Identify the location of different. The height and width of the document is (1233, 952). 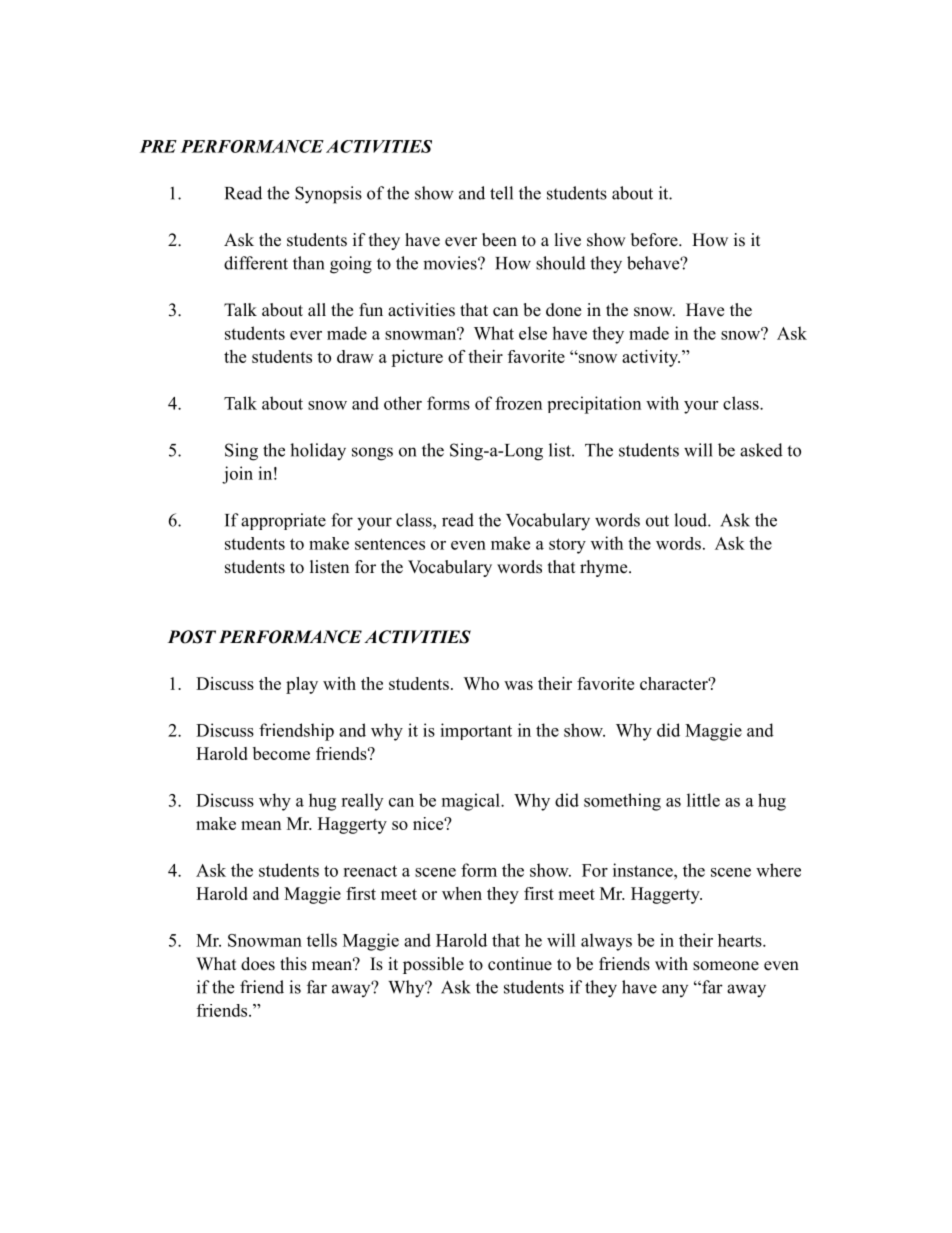
(256, 263).
